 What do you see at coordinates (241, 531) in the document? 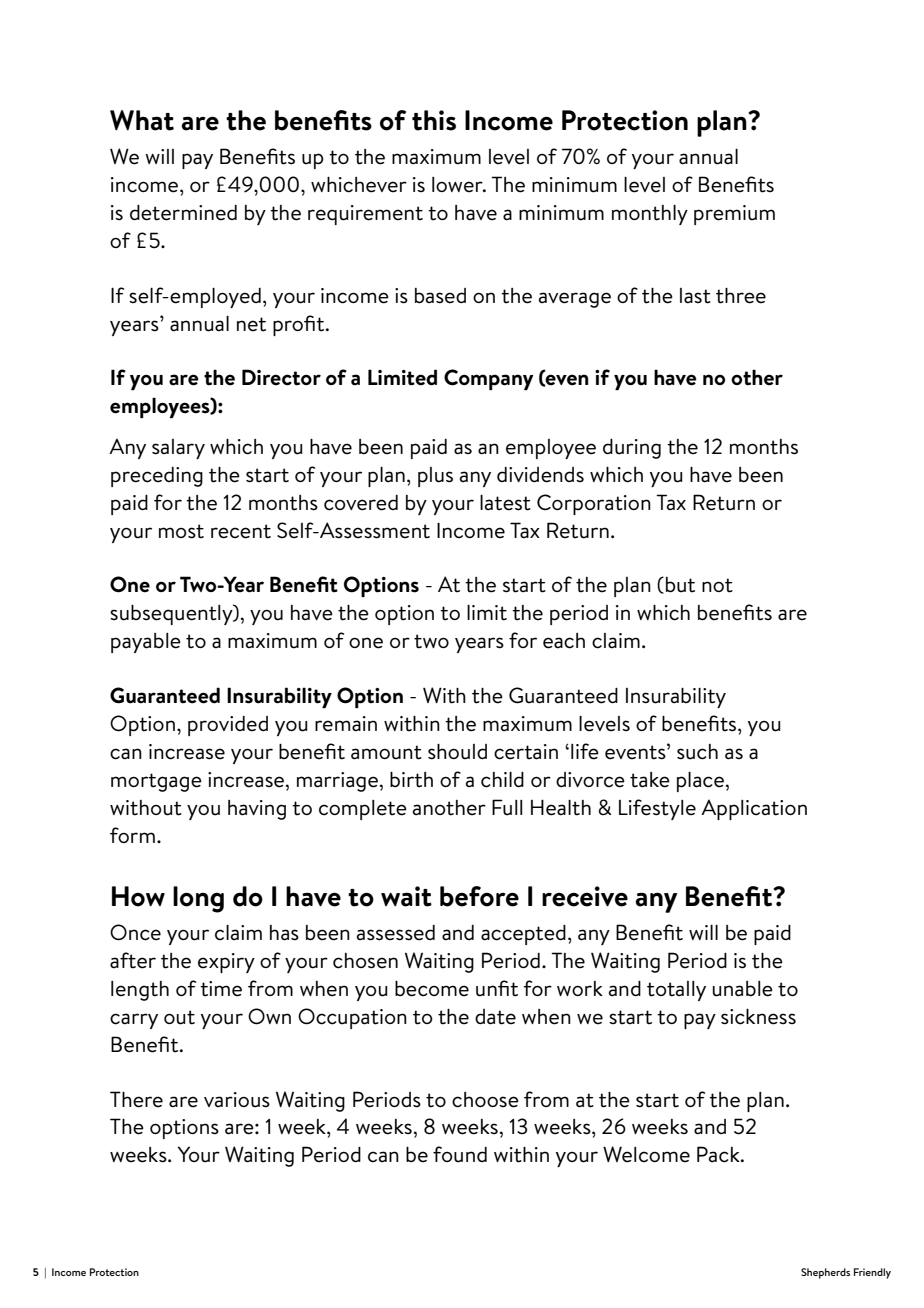
I see `recent` at bounding box center [241, 531].
